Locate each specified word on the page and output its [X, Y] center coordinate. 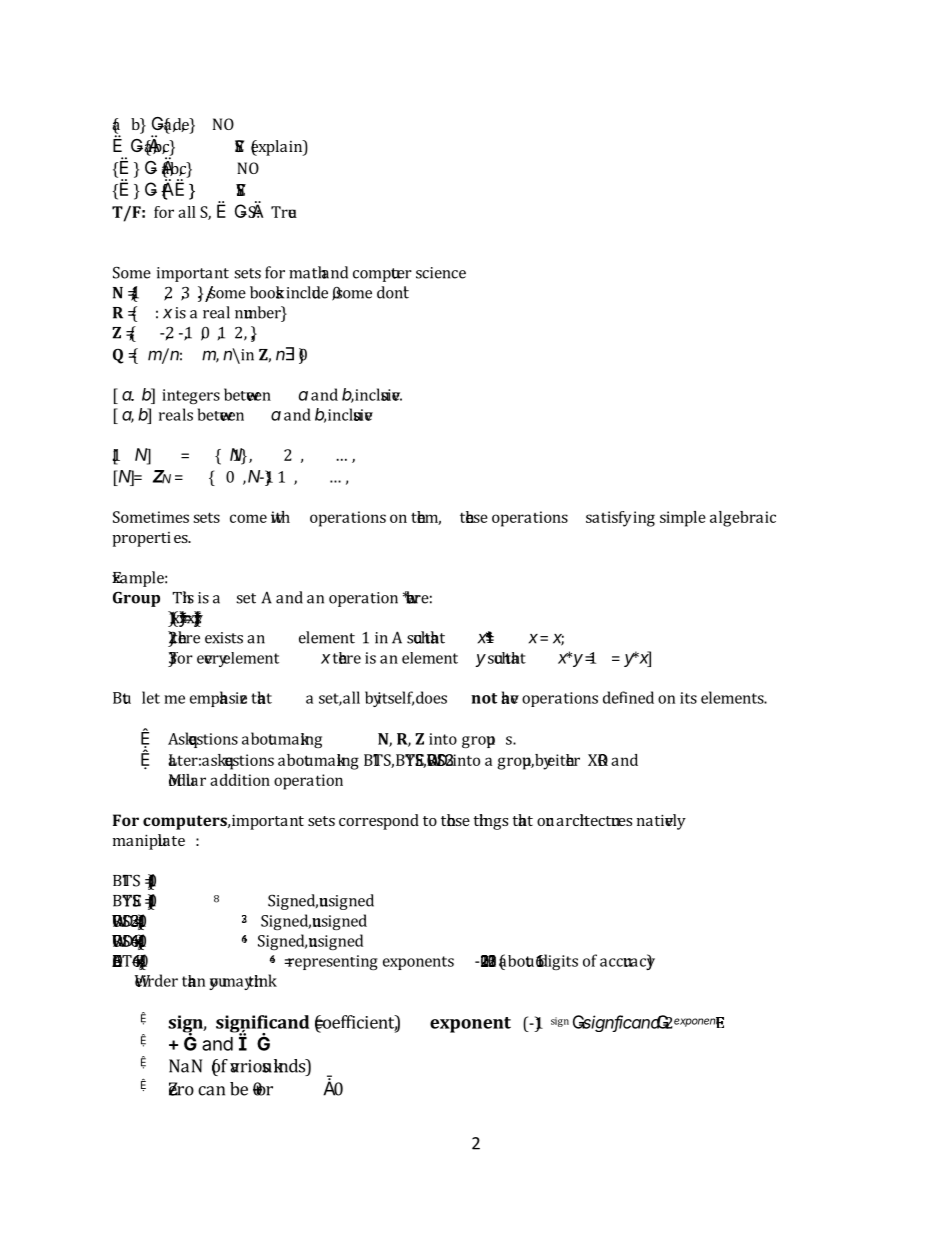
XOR [598, 760]
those [455, 820]
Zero [181, 1089]
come [248, 518]
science [441, 273]
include [307, 292]
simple [683, 519]
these [474, 517]
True [284, 212]
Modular [187, 780]
